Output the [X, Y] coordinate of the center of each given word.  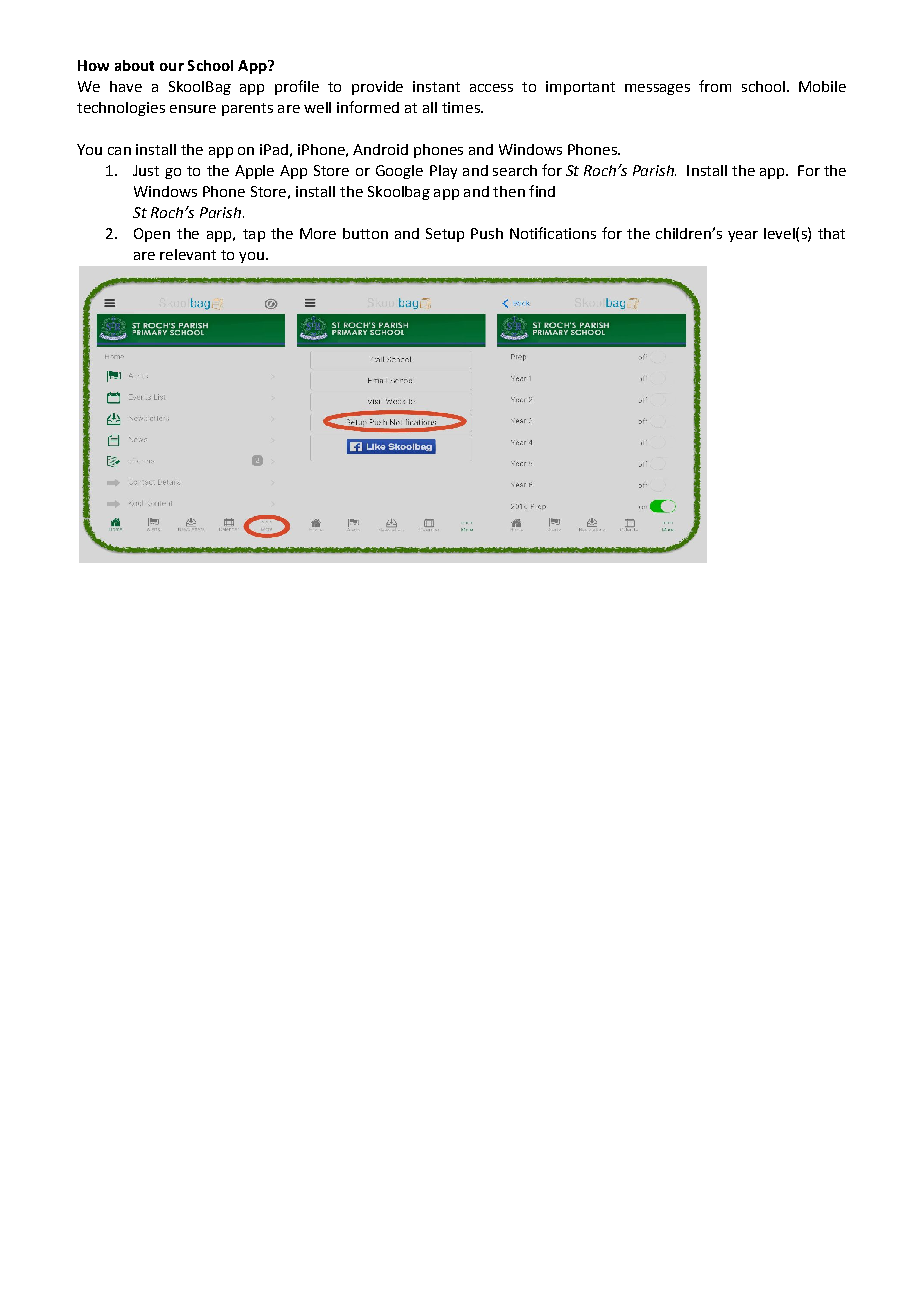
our [172, 67]
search [515, 170]
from [715, 86]
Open [152, 235]
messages [657, 89]
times [462, 107]
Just [146, 170]
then [509, 191]
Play [443, 172]
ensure [193, 109]
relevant [188, 254]
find [542, 191]
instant [436, 86]
